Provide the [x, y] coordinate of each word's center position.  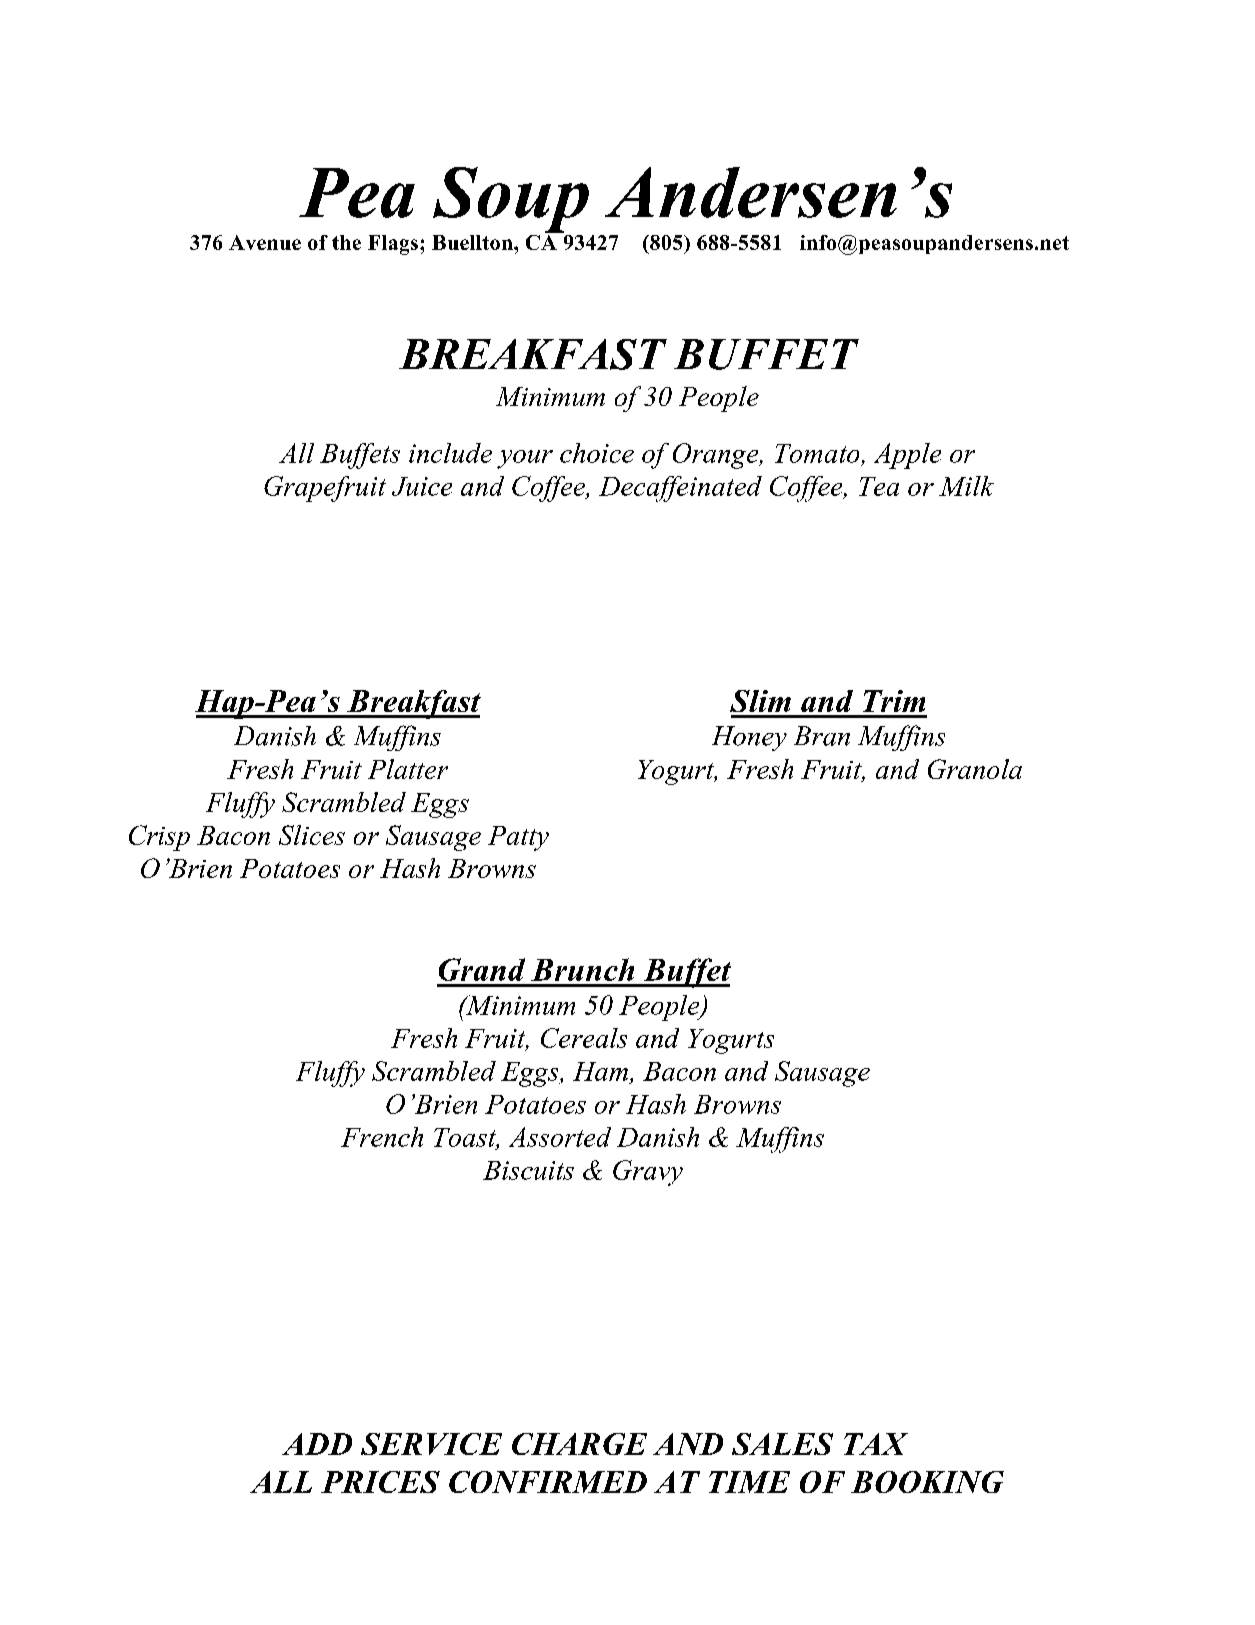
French [382, 1137]
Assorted [560, 1137]
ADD [317, 1444]
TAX [876, 1444]
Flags [393, 245]
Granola [975, 769]
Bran [822, 736]
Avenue [265, 242]
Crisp [159, 838]
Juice [422, 486]
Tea [879, 486]
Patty [518, 838]
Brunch [582, 969]
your [525, 459]
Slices [312, 835]
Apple [907, 456]
